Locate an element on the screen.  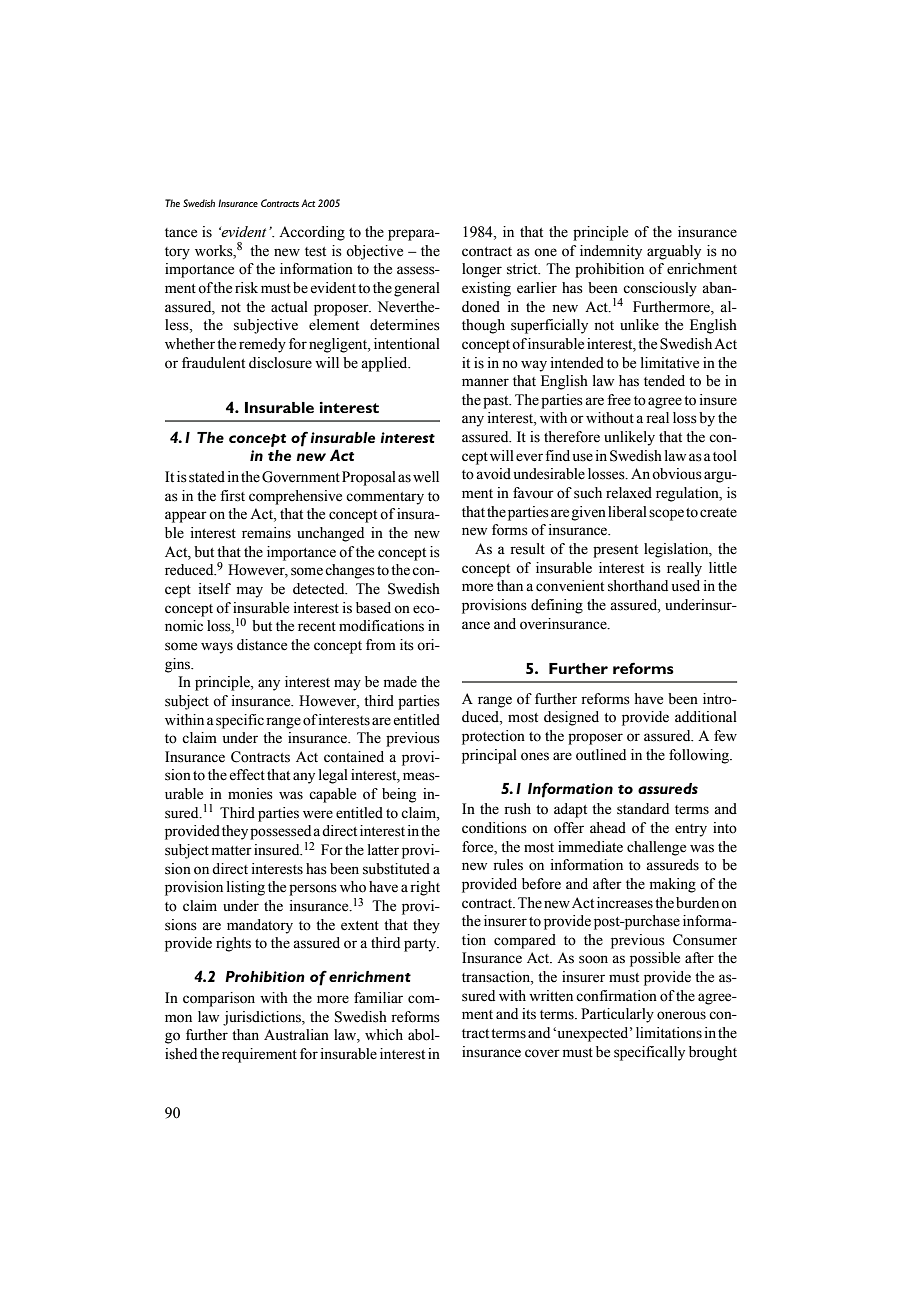
scope is located at coordinates (666, 515).
